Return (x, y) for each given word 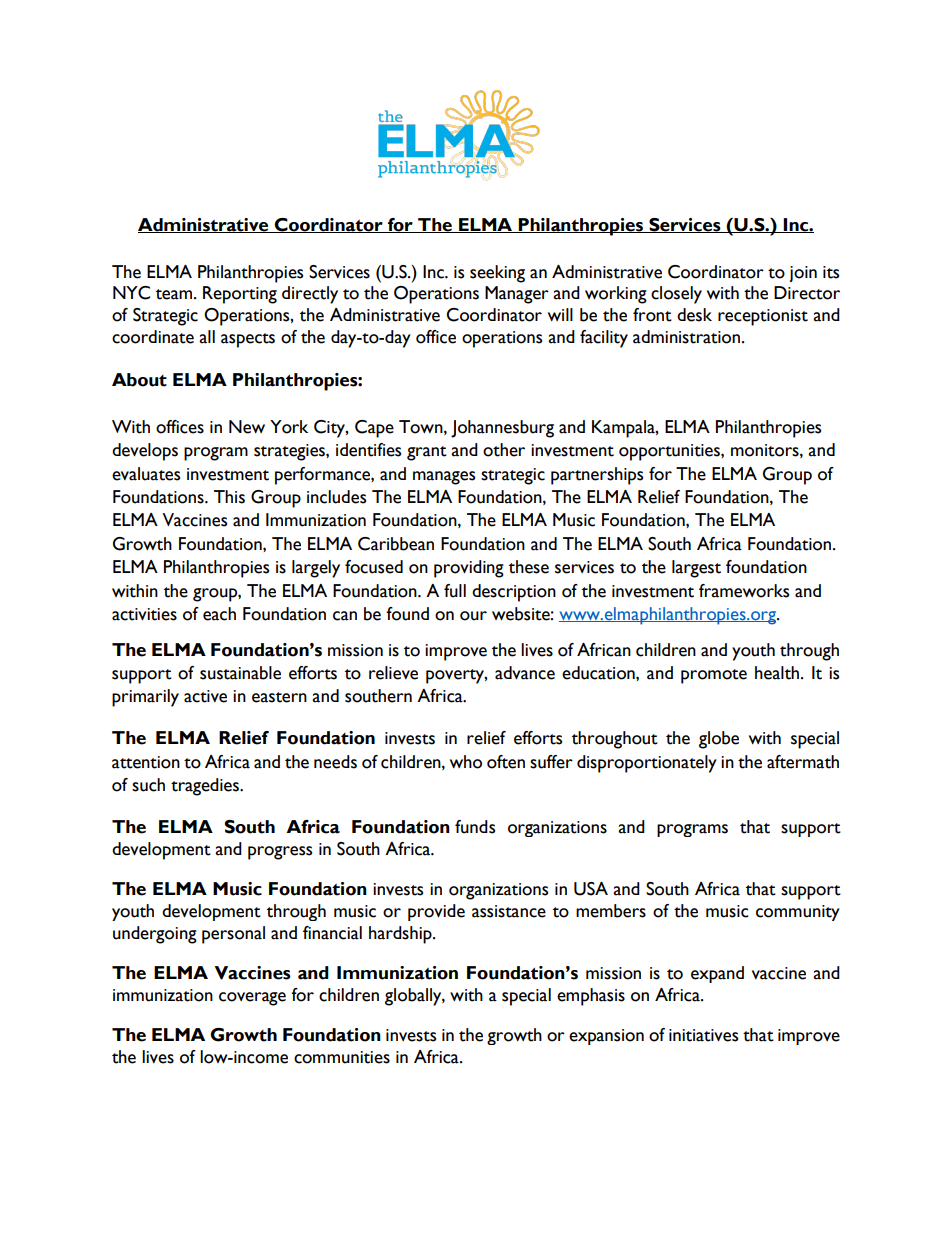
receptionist (763, 317)
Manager (517, 295)
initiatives (703, 1035)
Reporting (240, 295)
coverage (252, 999)
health (778, 673)
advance (525, 673)
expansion (606, 1037)
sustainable (240, 673)
